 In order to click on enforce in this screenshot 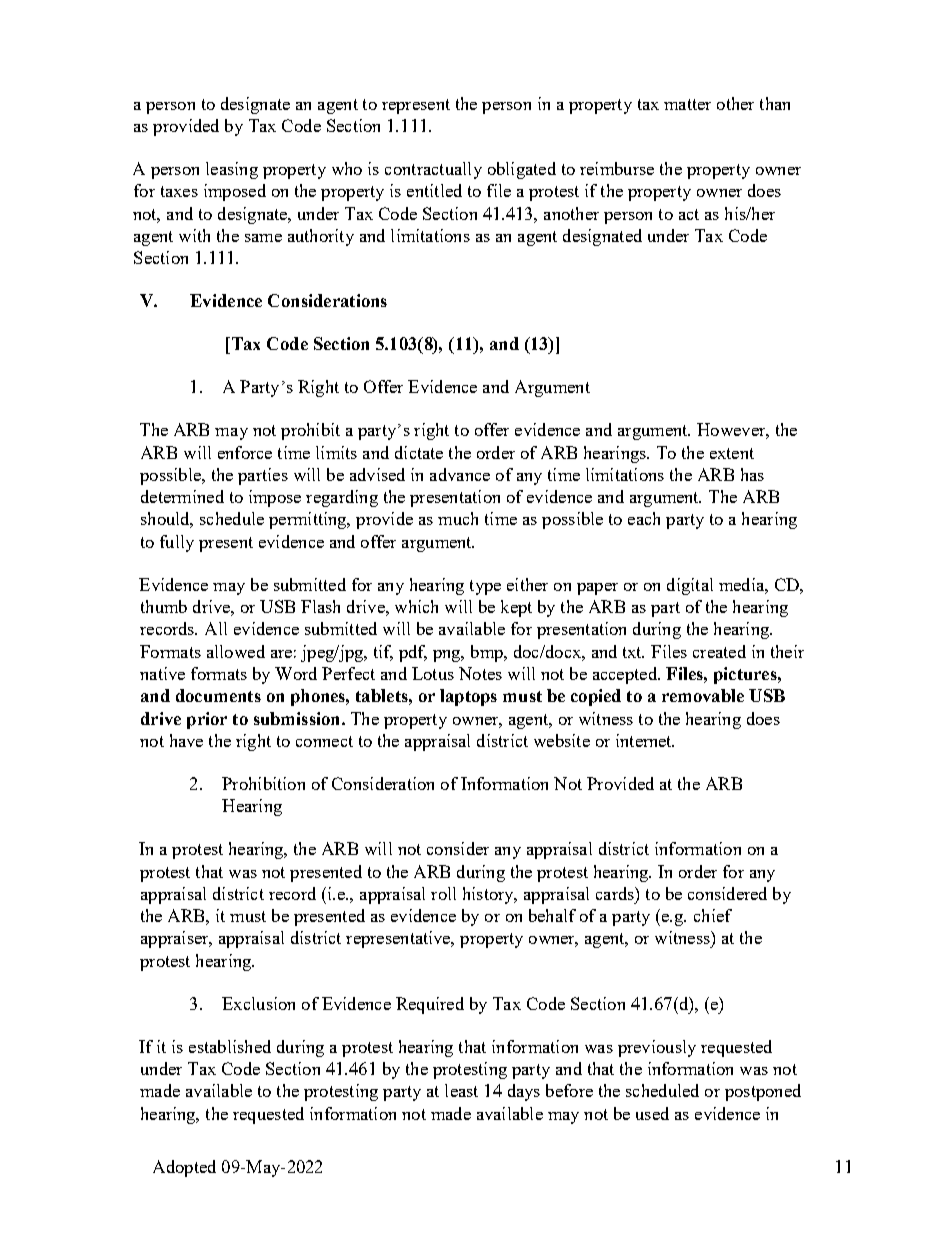, I will do `click(245, 452)`.
